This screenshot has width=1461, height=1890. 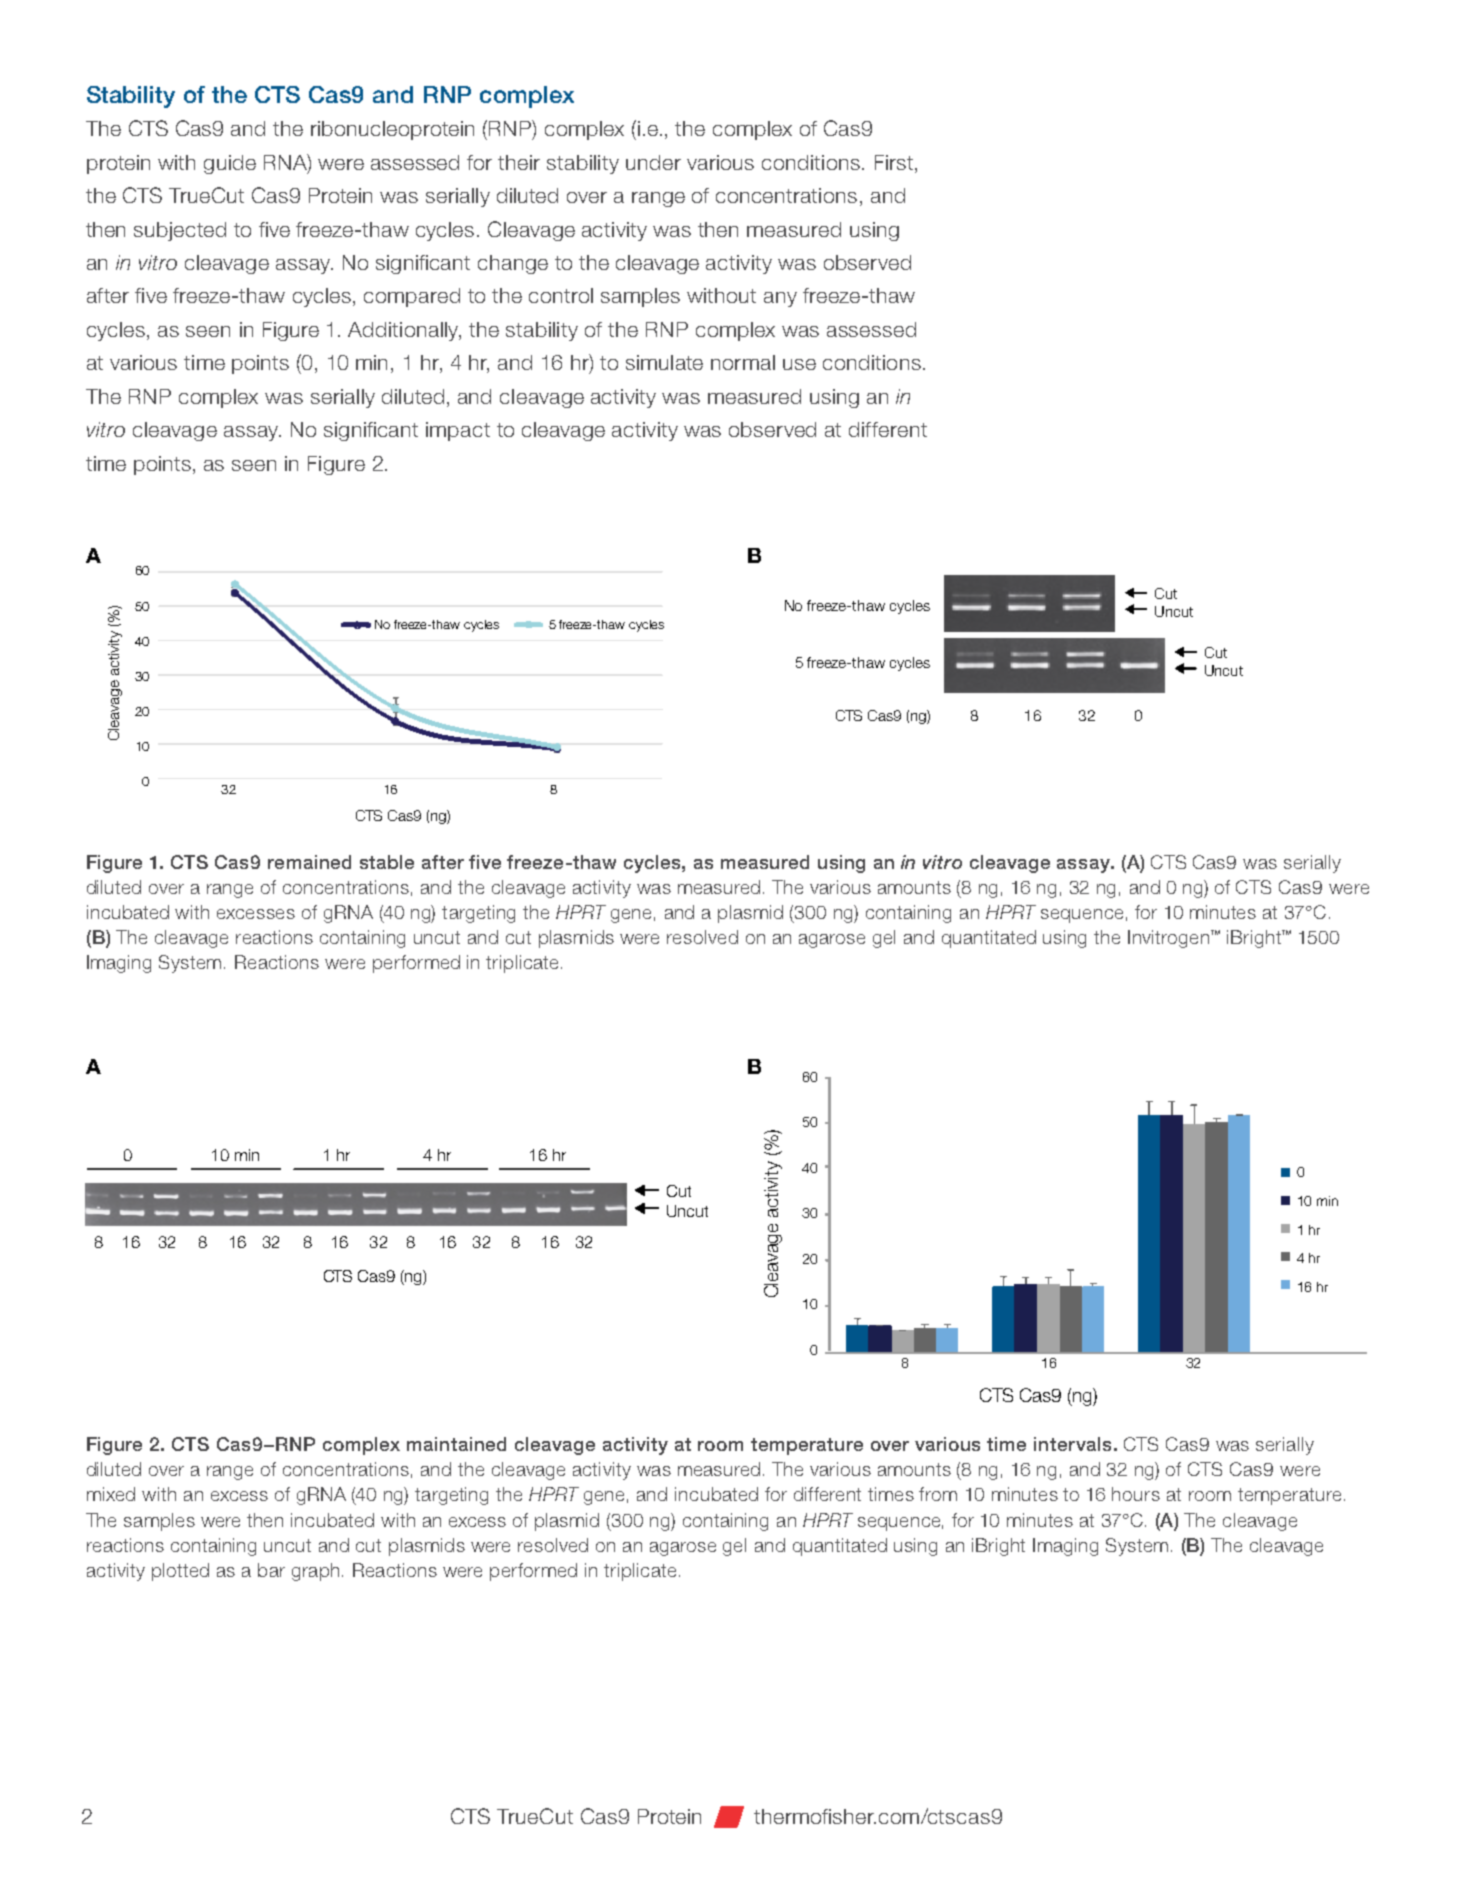 I want to click on intervals, so click(x=1072, y=1444).
